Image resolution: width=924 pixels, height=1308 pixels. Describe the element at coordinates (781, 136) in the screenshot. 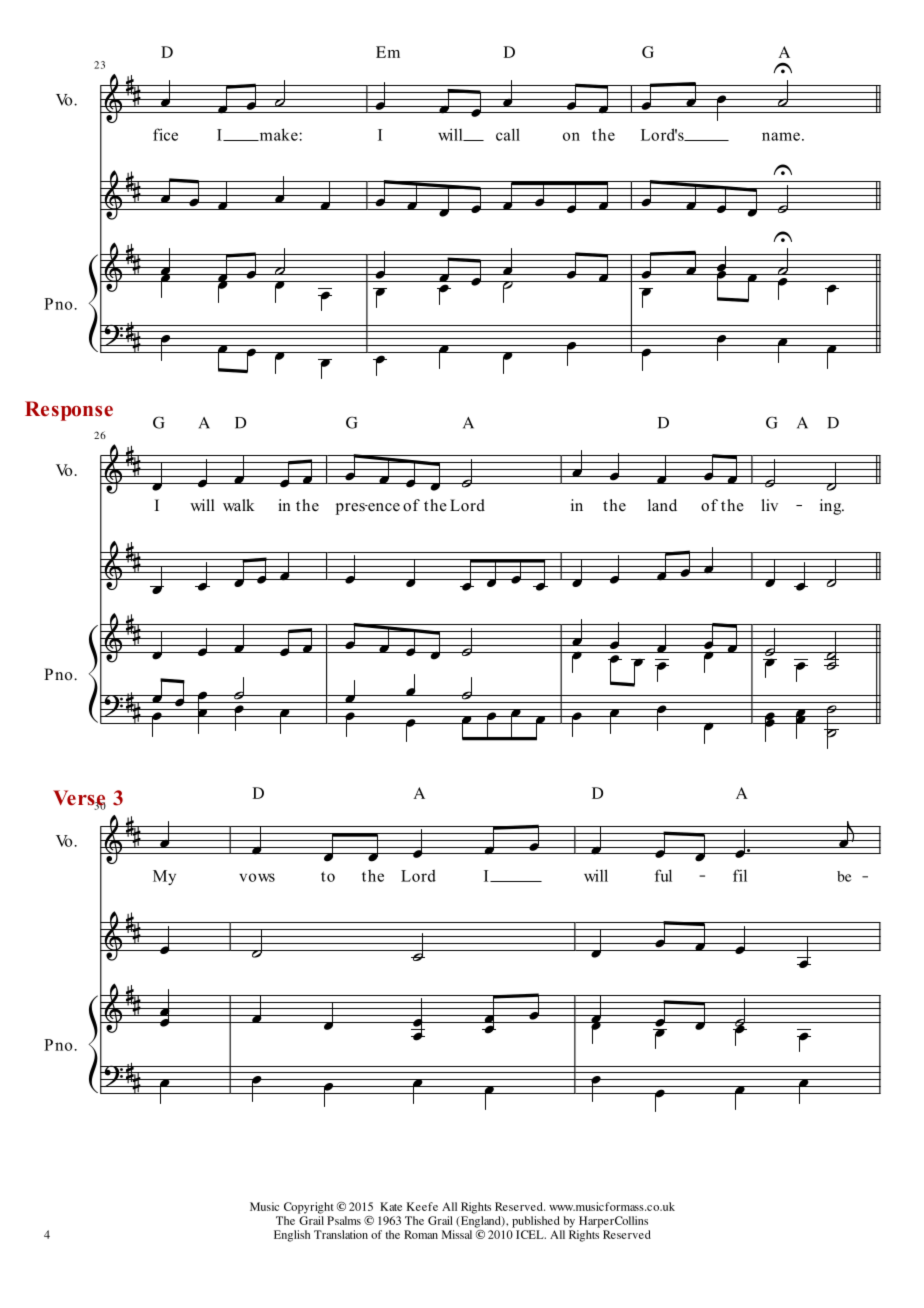

I see `name` at that location.
